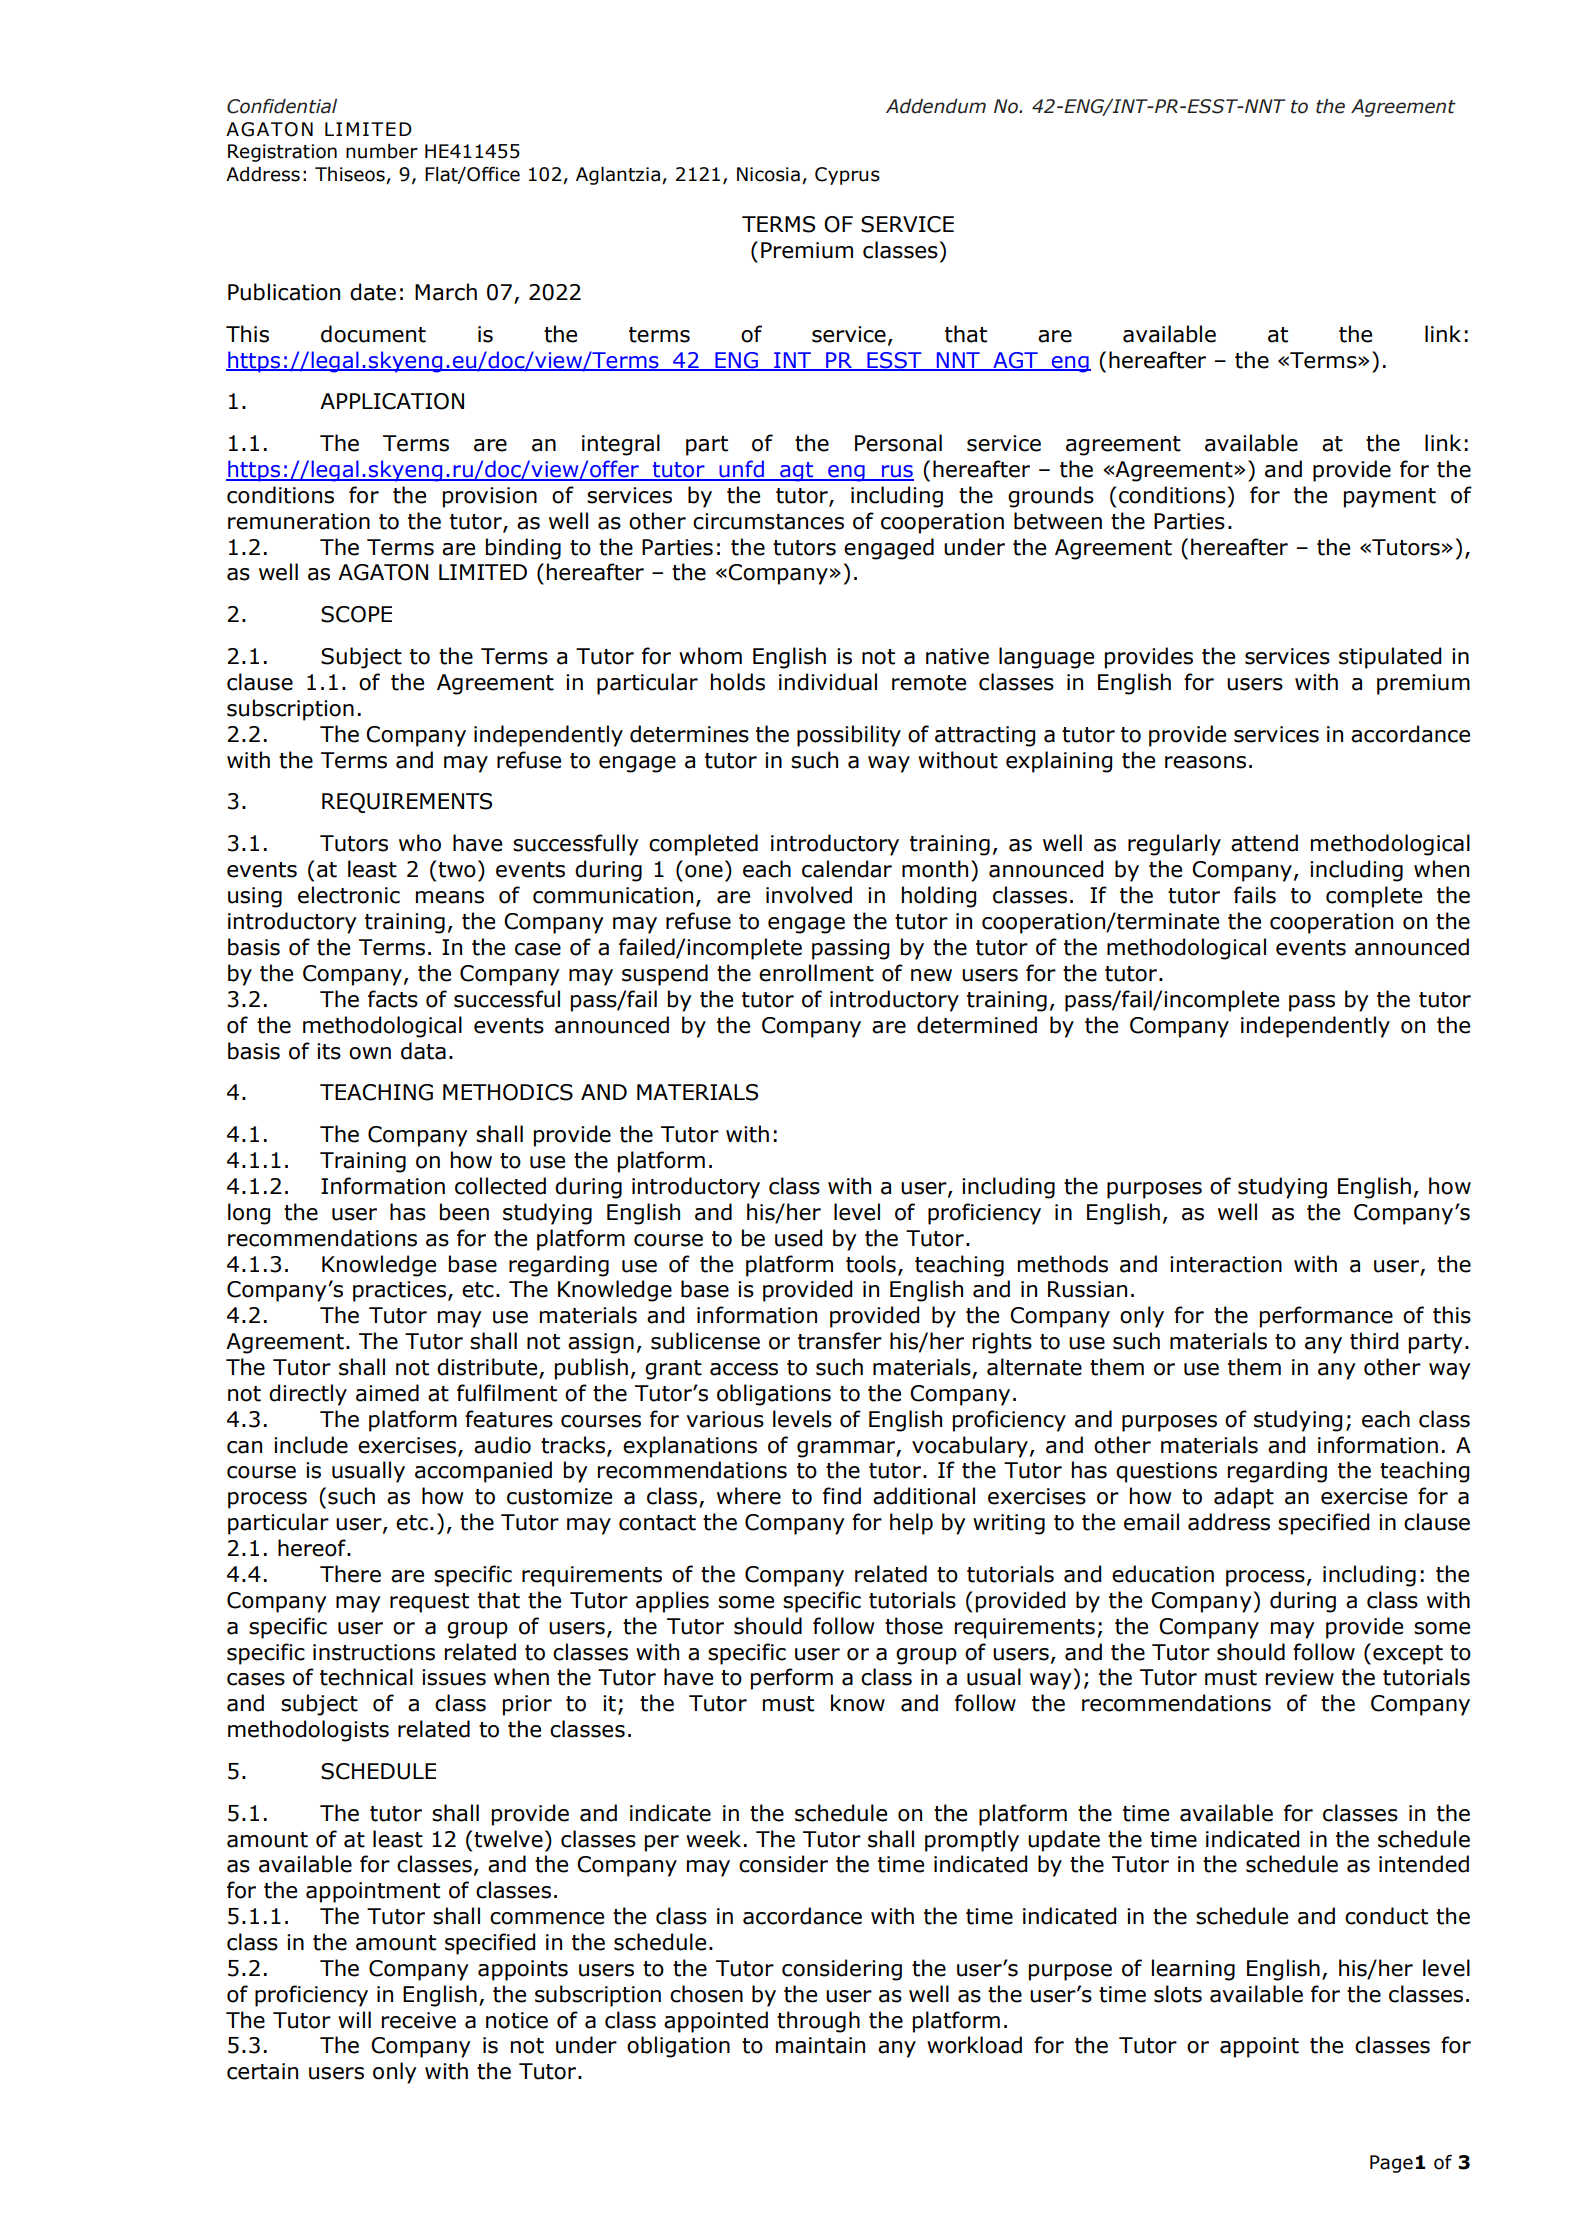 This image has width=1584, height=2240. I want to click on attend, so click(1264, 843).
